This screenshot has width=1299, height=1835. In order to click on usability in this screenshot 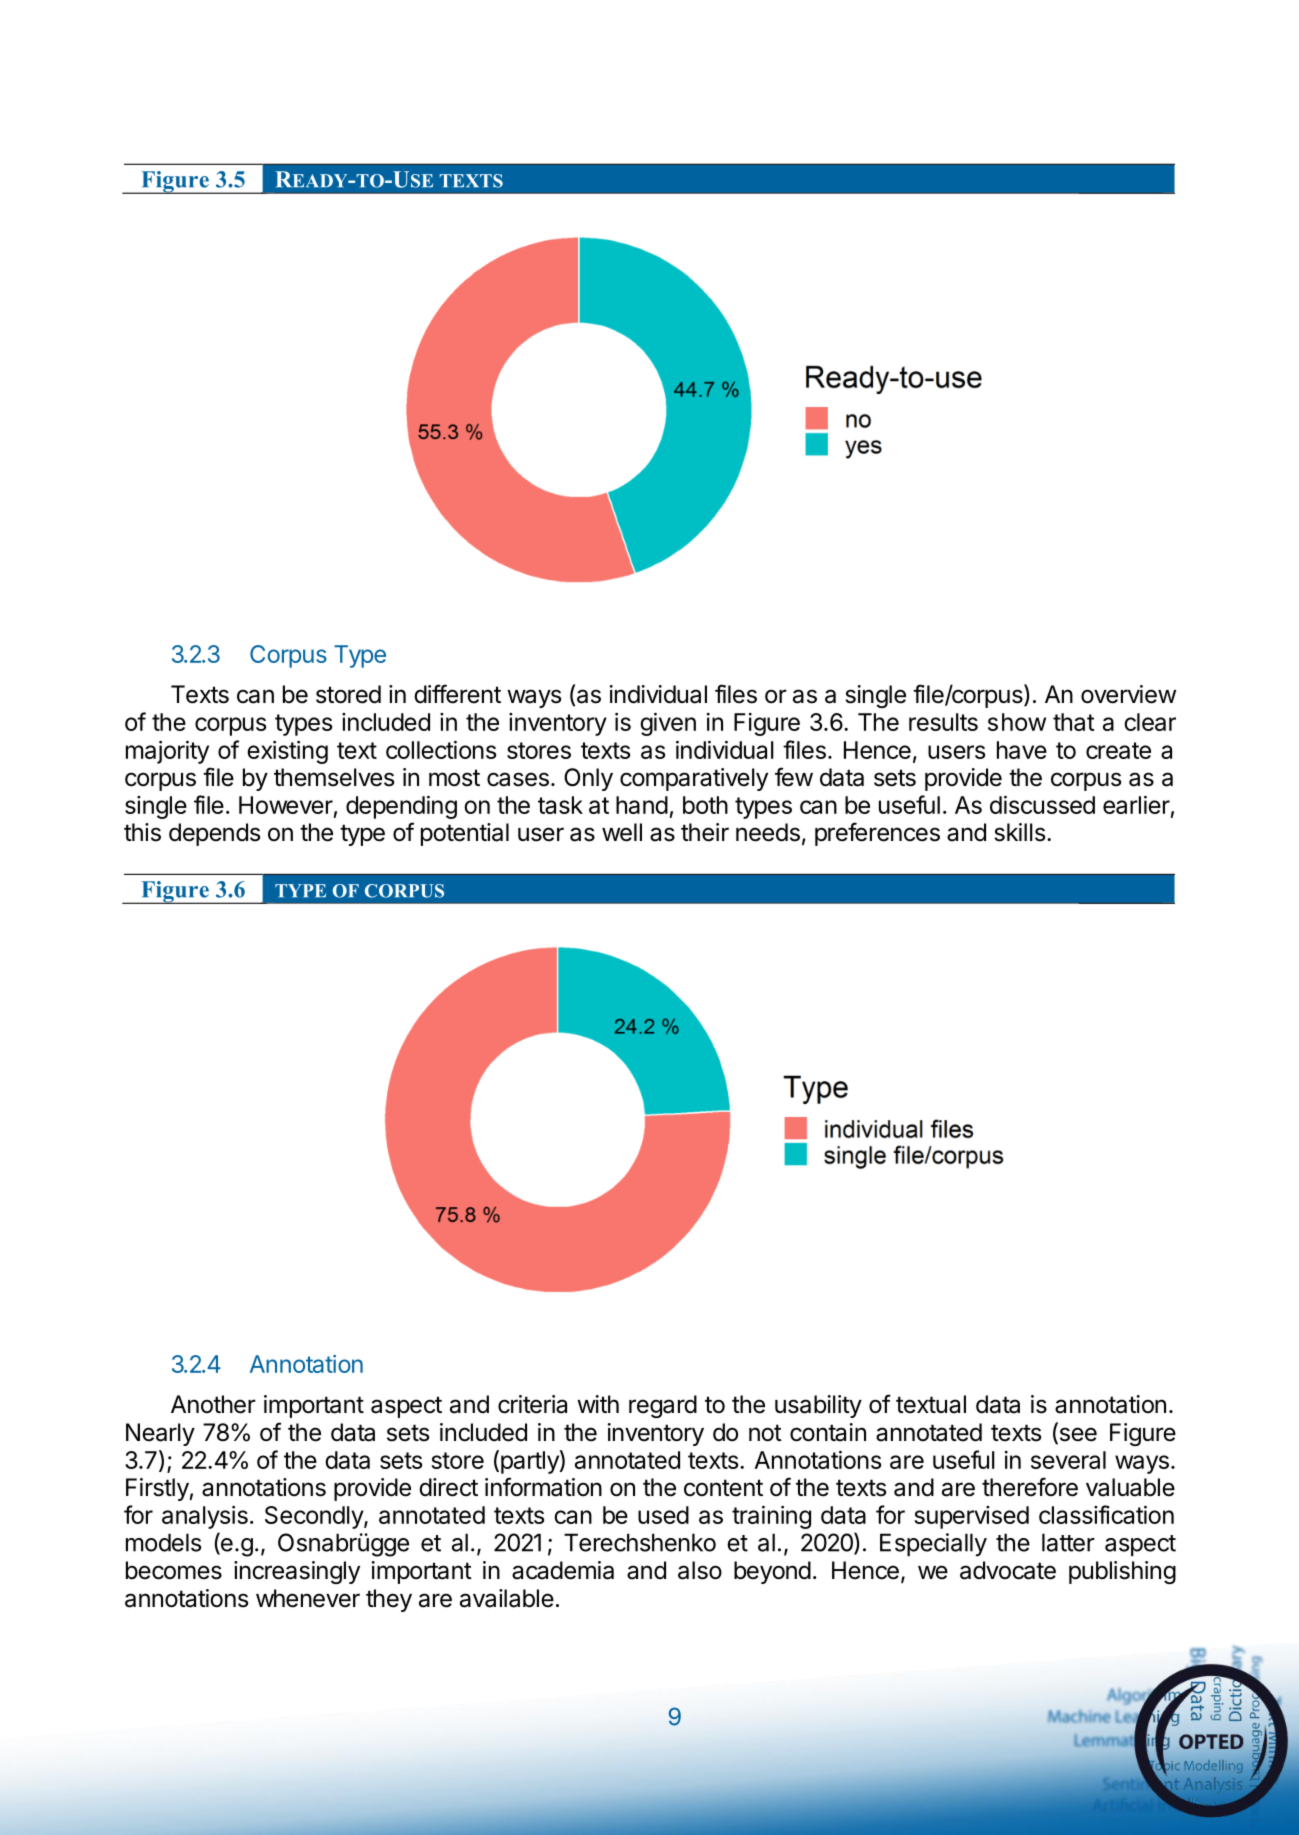, I will do `click(818, 1406)`.
